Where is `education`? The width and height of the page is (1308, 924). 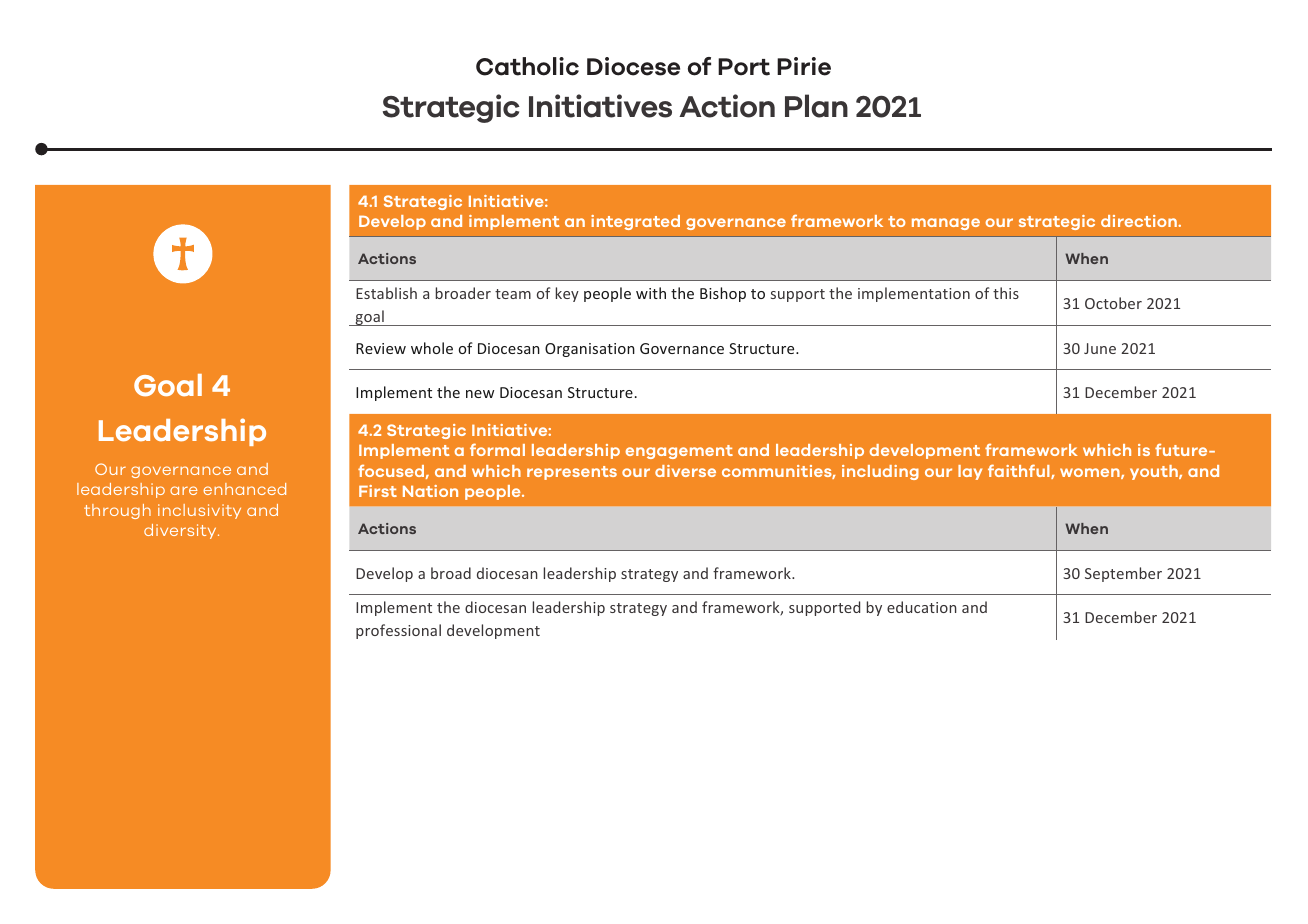
education is located at coordinates (922, 607).
